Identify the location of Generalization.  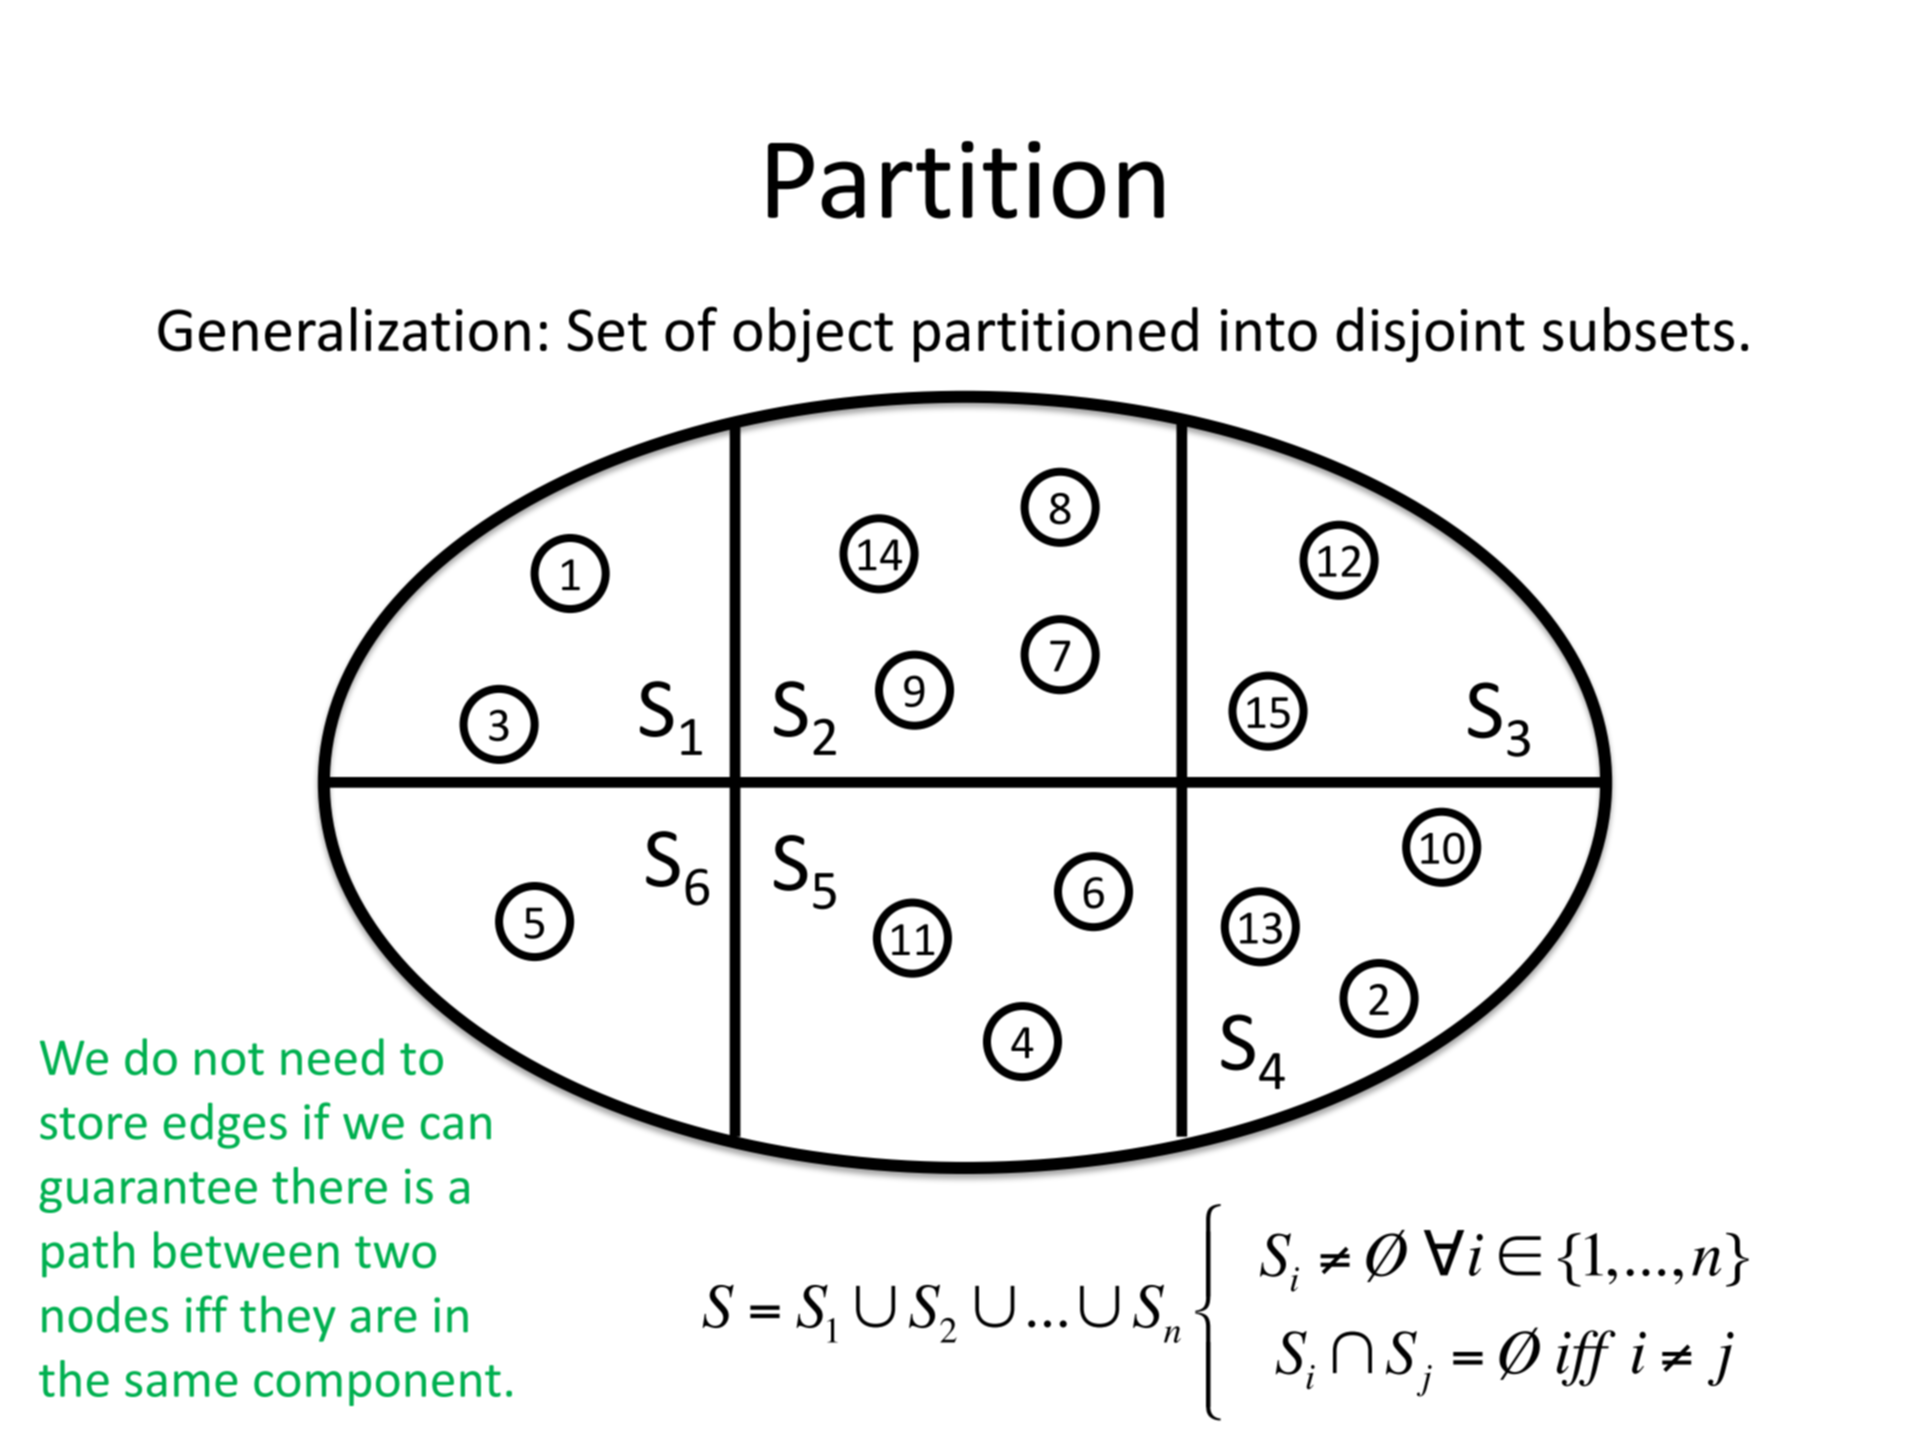
(344, 329).
